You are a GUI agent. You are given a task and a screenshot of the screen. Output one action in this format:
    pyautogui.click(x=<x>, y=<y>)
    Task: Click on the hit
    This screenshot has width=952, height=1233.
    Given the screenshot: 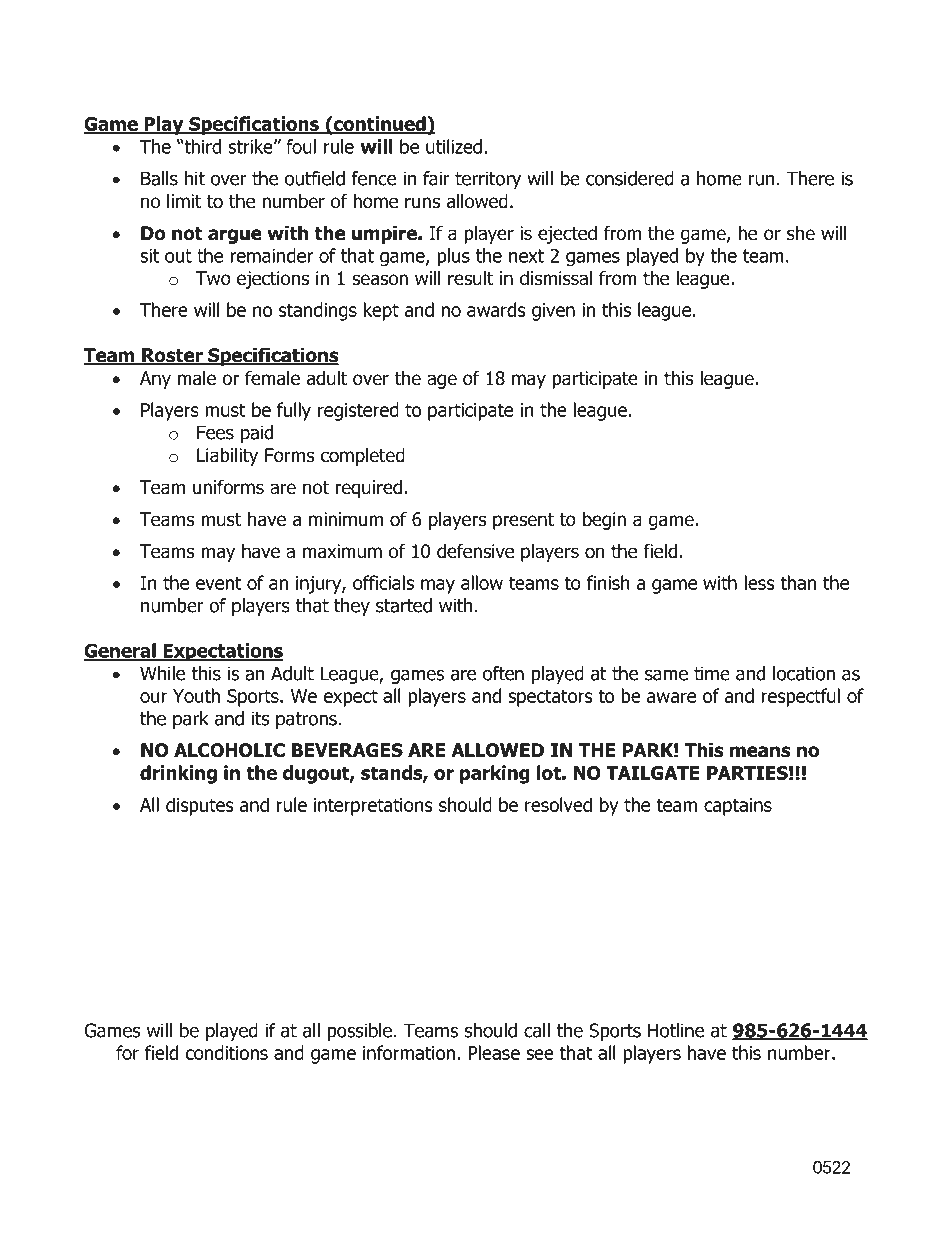 What is the action you would take?
    pyautogui.click(x=195, y=178)
